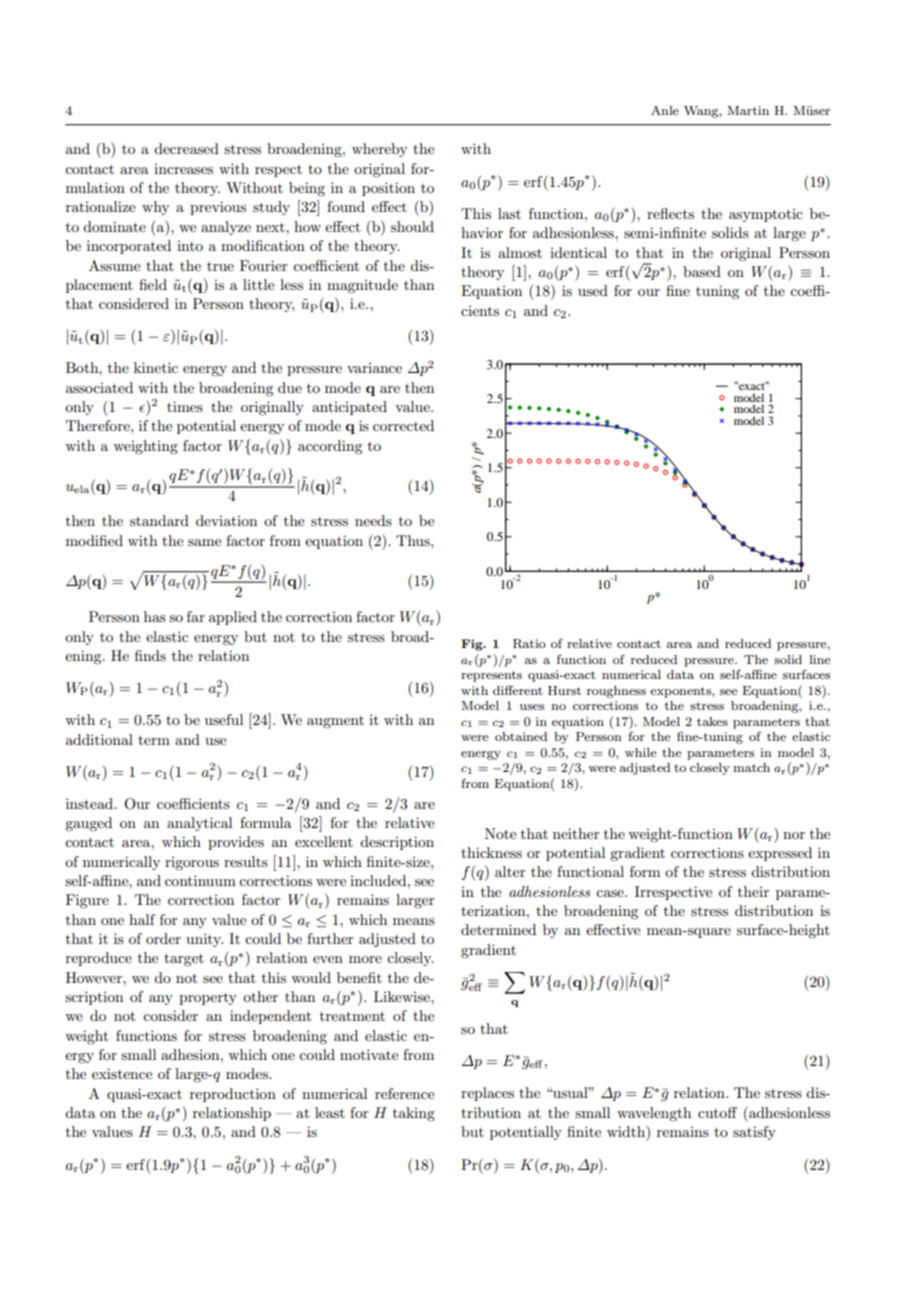 The width and height of the document is (924, 1308). What do you see at coordinates (702, 271) in the document?
I see `based` at bounding box center [702, 271].
